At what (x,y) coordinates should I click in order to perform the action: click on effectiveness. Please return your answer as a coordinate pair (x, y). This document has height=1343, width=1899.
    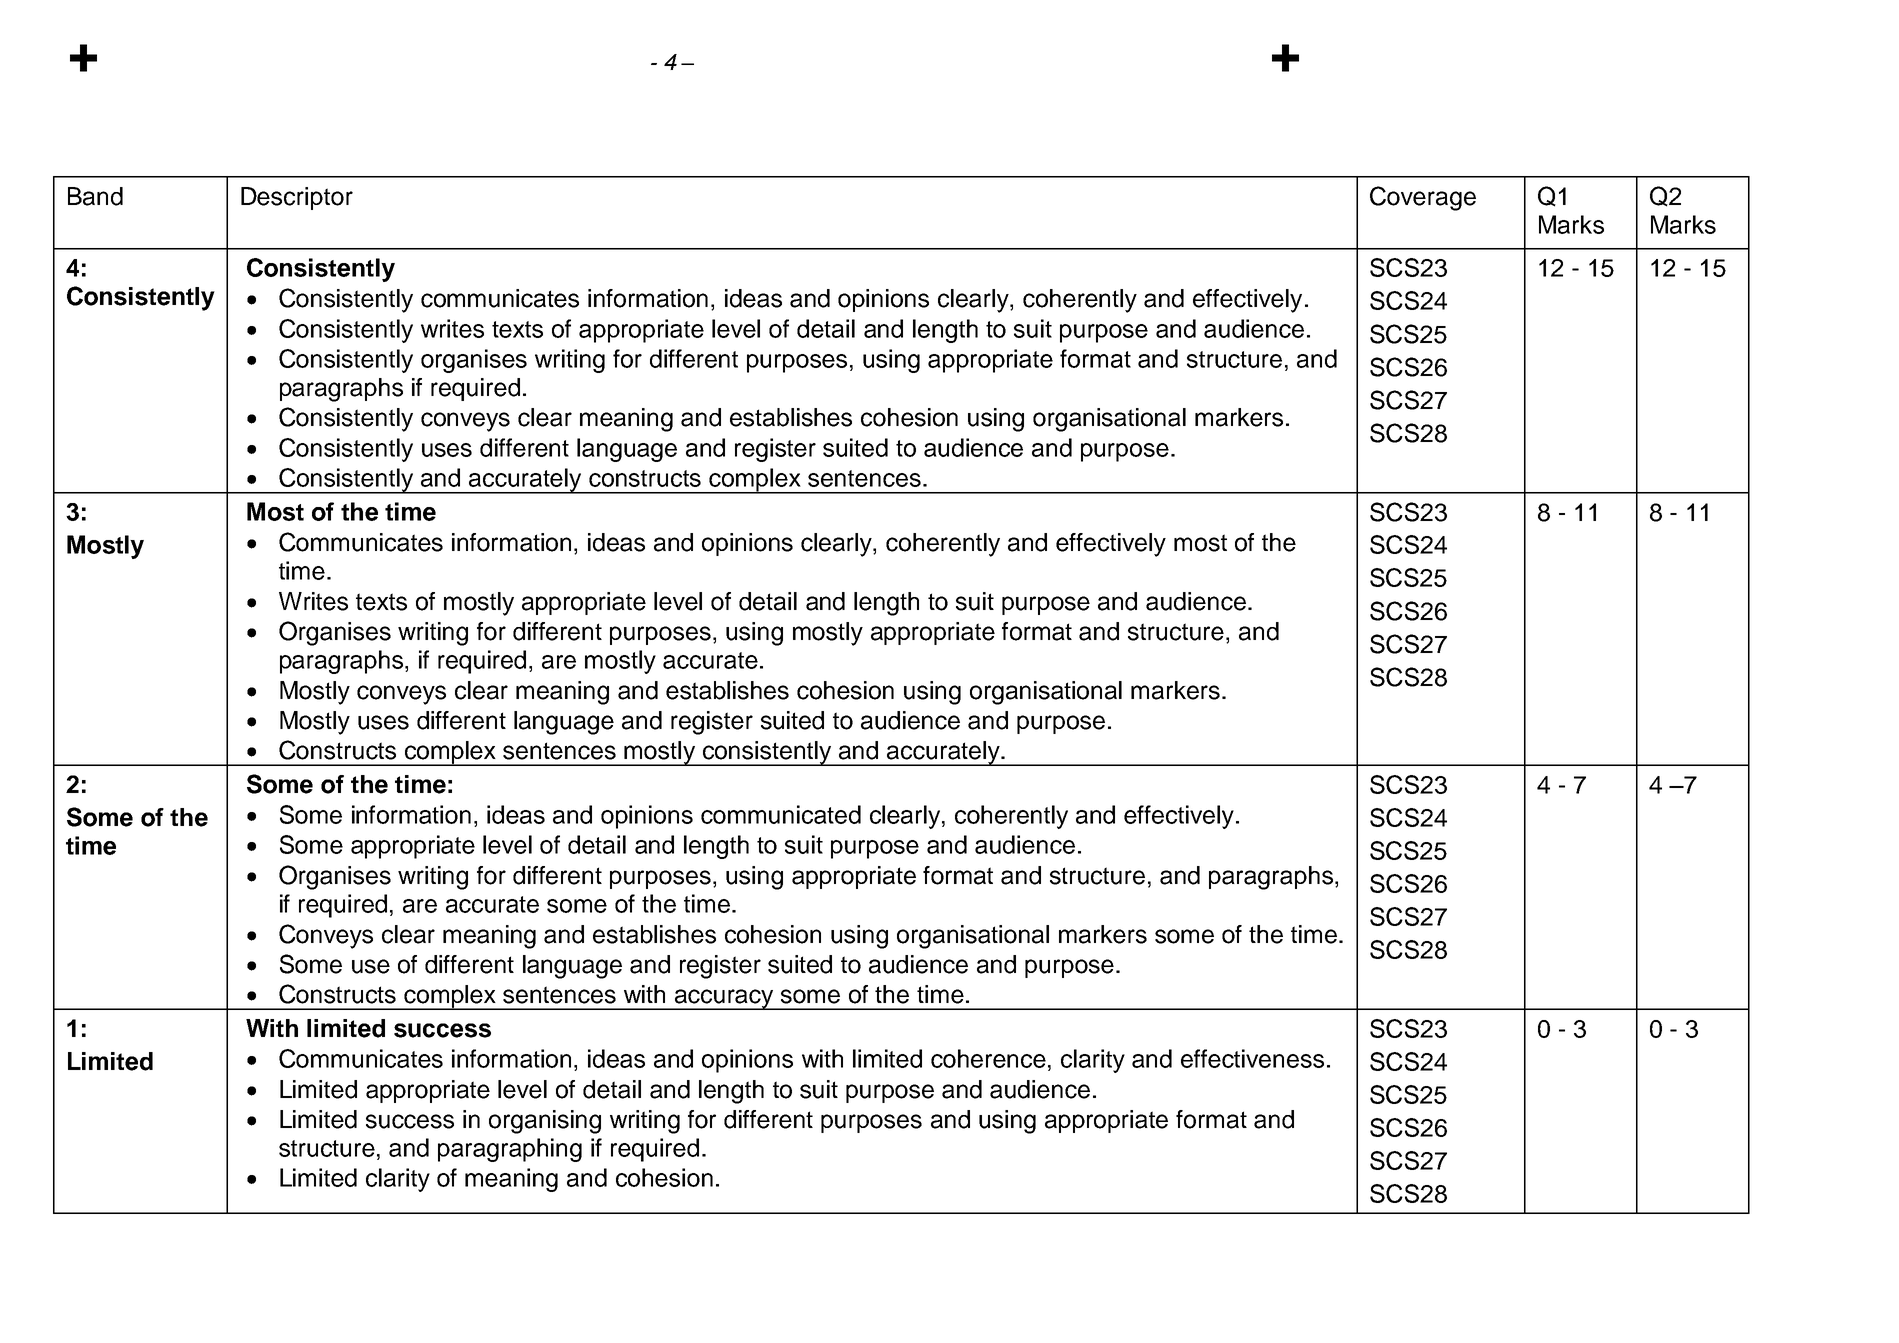
    Looking at the image, I should click on (1252, 1058).
